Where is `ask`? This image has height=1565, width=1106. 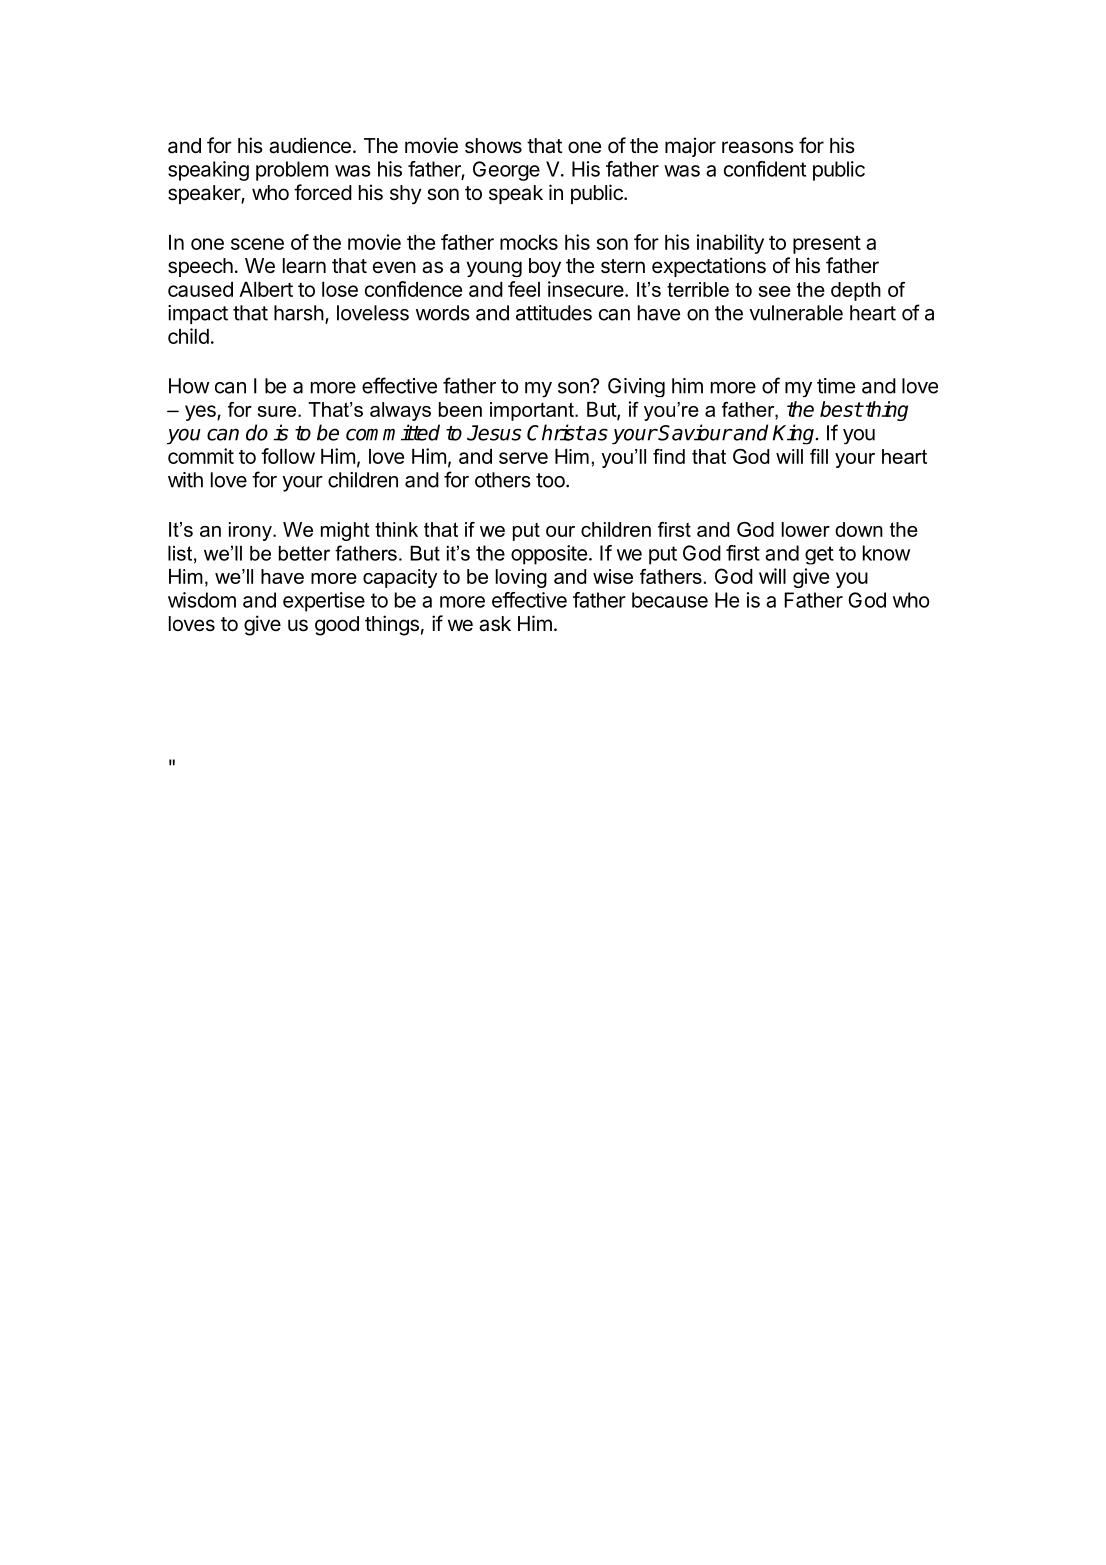
ask is located at coordinates (495, 624).
